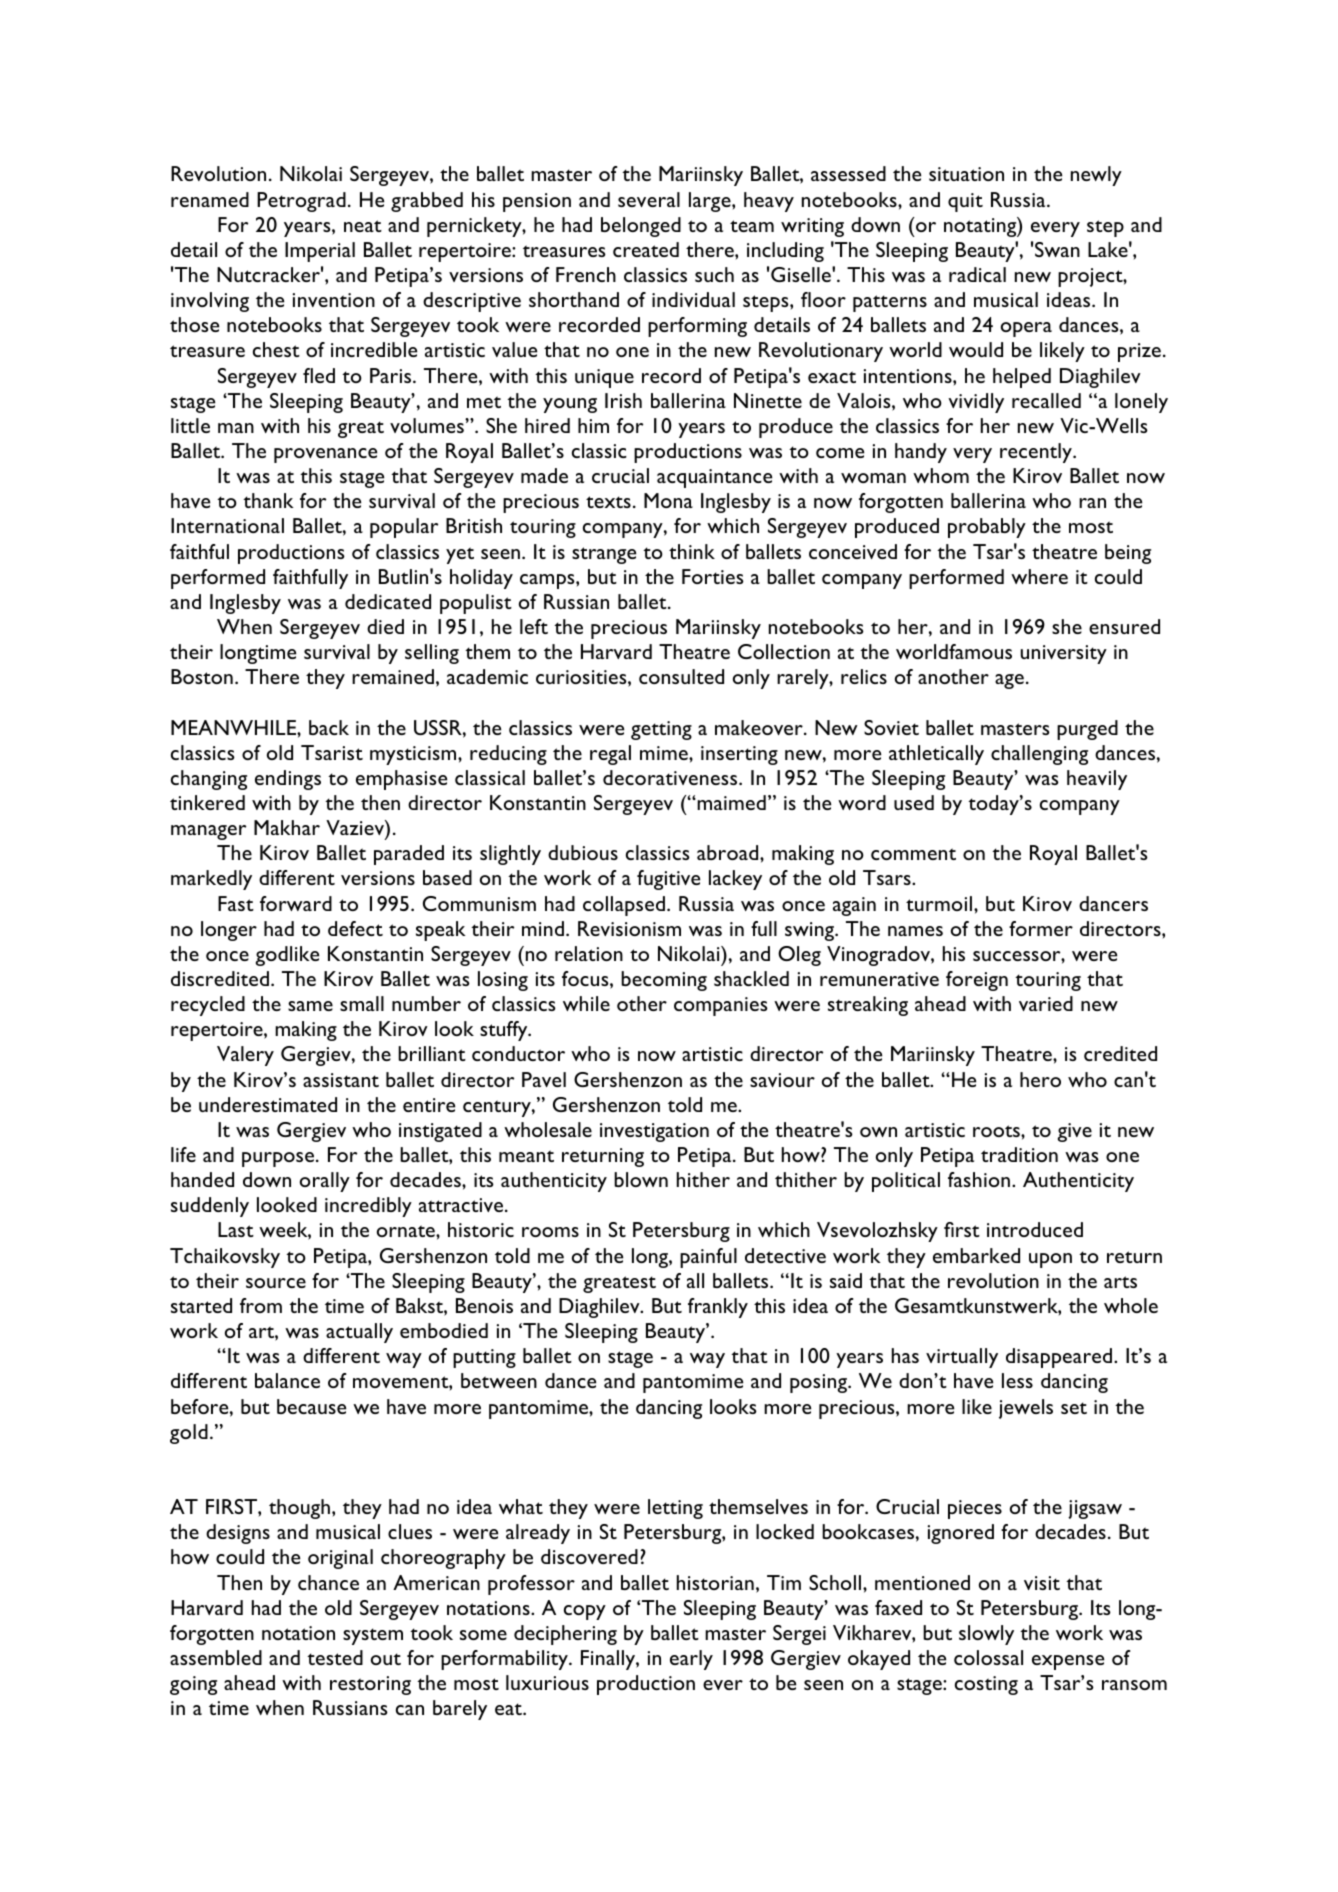 The width and height of the screenshot is (1338, 1892). Describe the element at coordinates (988, 1657) in the screenshot. I see `colossal` at that location.
